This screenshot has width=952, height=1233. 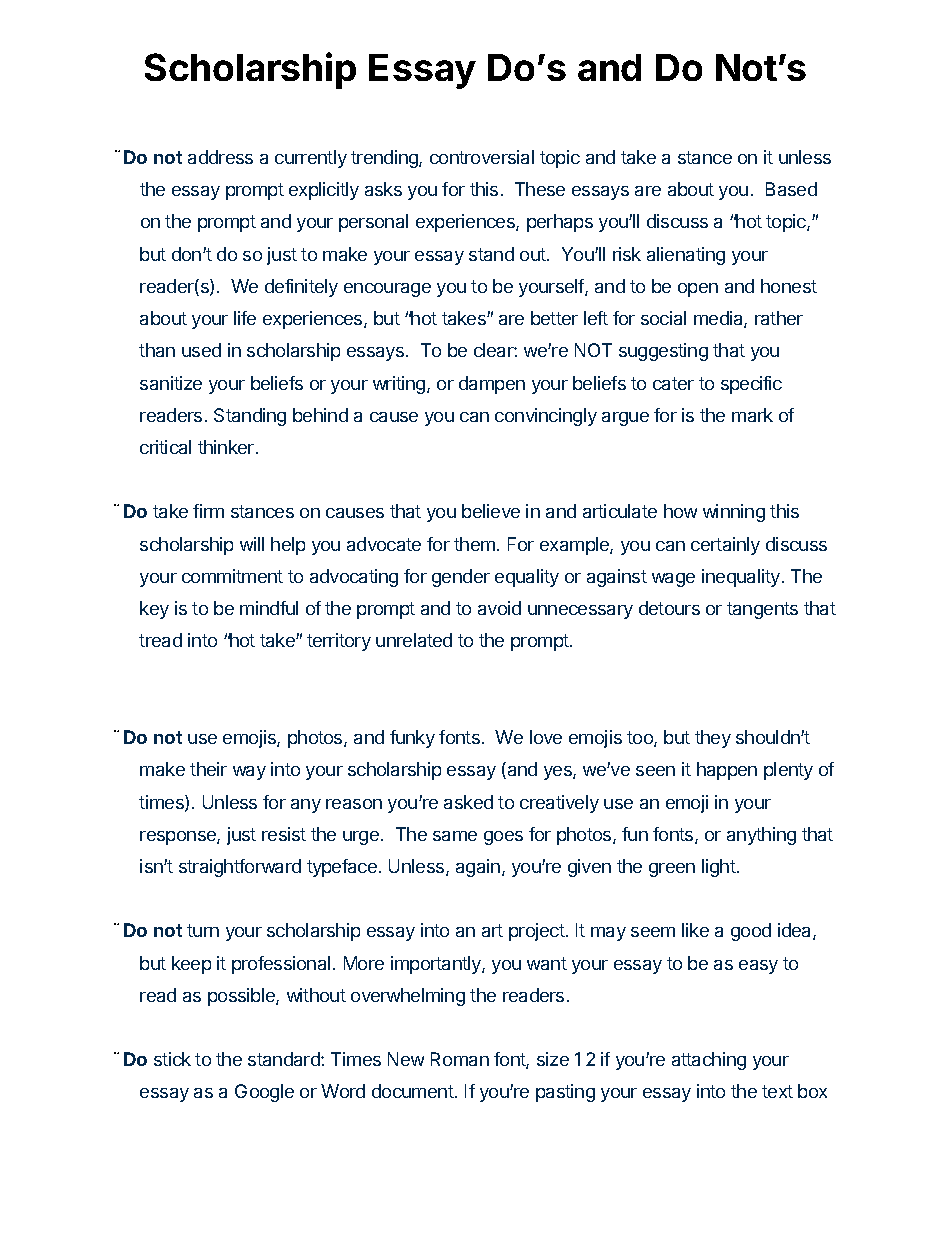 What do you see at coordinates (468, 802) in the screenshot?
I see `asked` at bounding box center [468, 802].
